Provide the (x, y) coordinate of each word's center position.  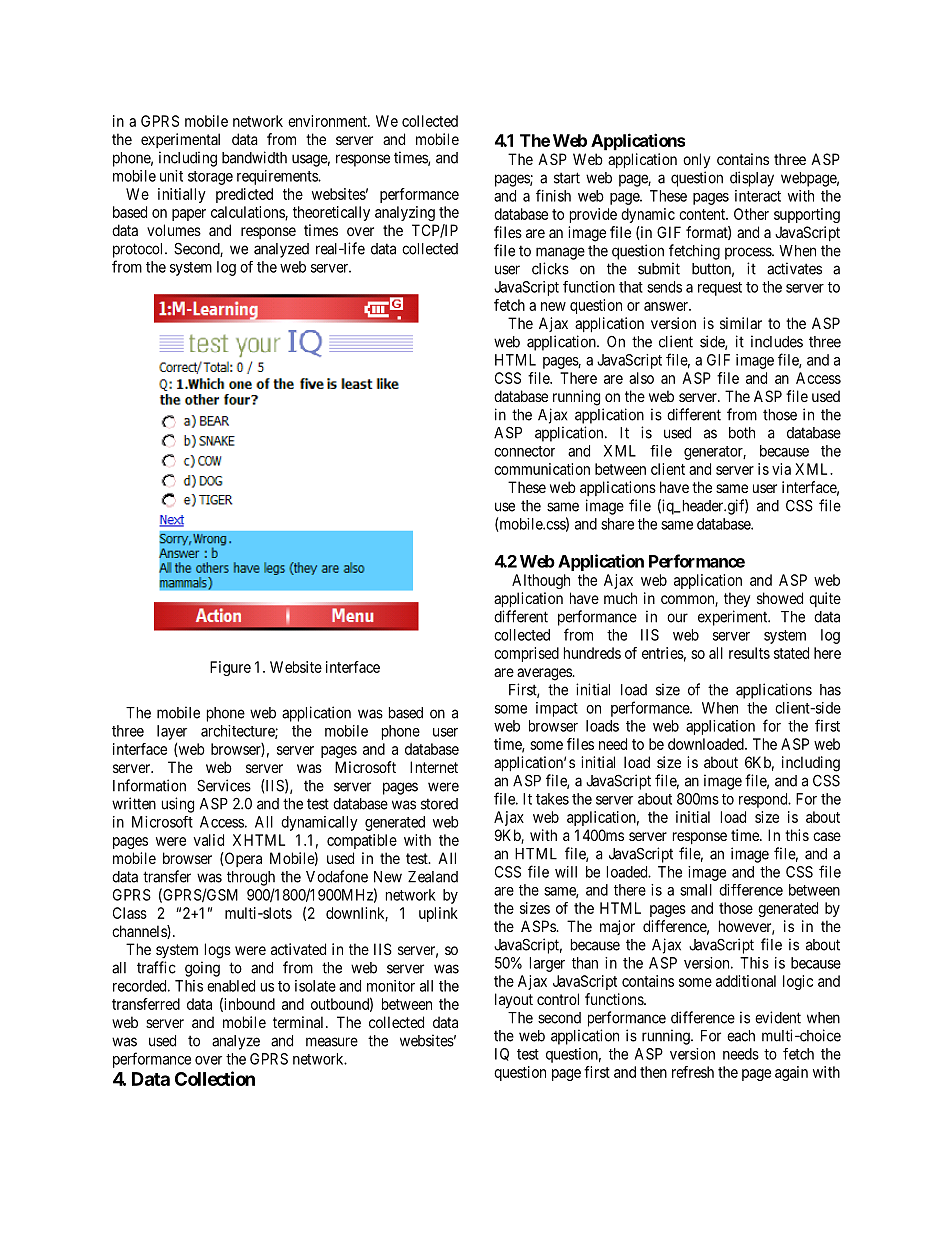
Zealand (433, 877)
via (781, 469)
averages (545, 674)
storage (210, 178)
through (251, 878)
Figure (230, 668)
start (567, 178)
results (749, 653)
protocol (139, 250)
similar (741, 323)
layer (172, 732)
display (752, 179)
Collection (215, 1078)
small (696, 890)
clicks (550, 268)
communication (542, 469)
